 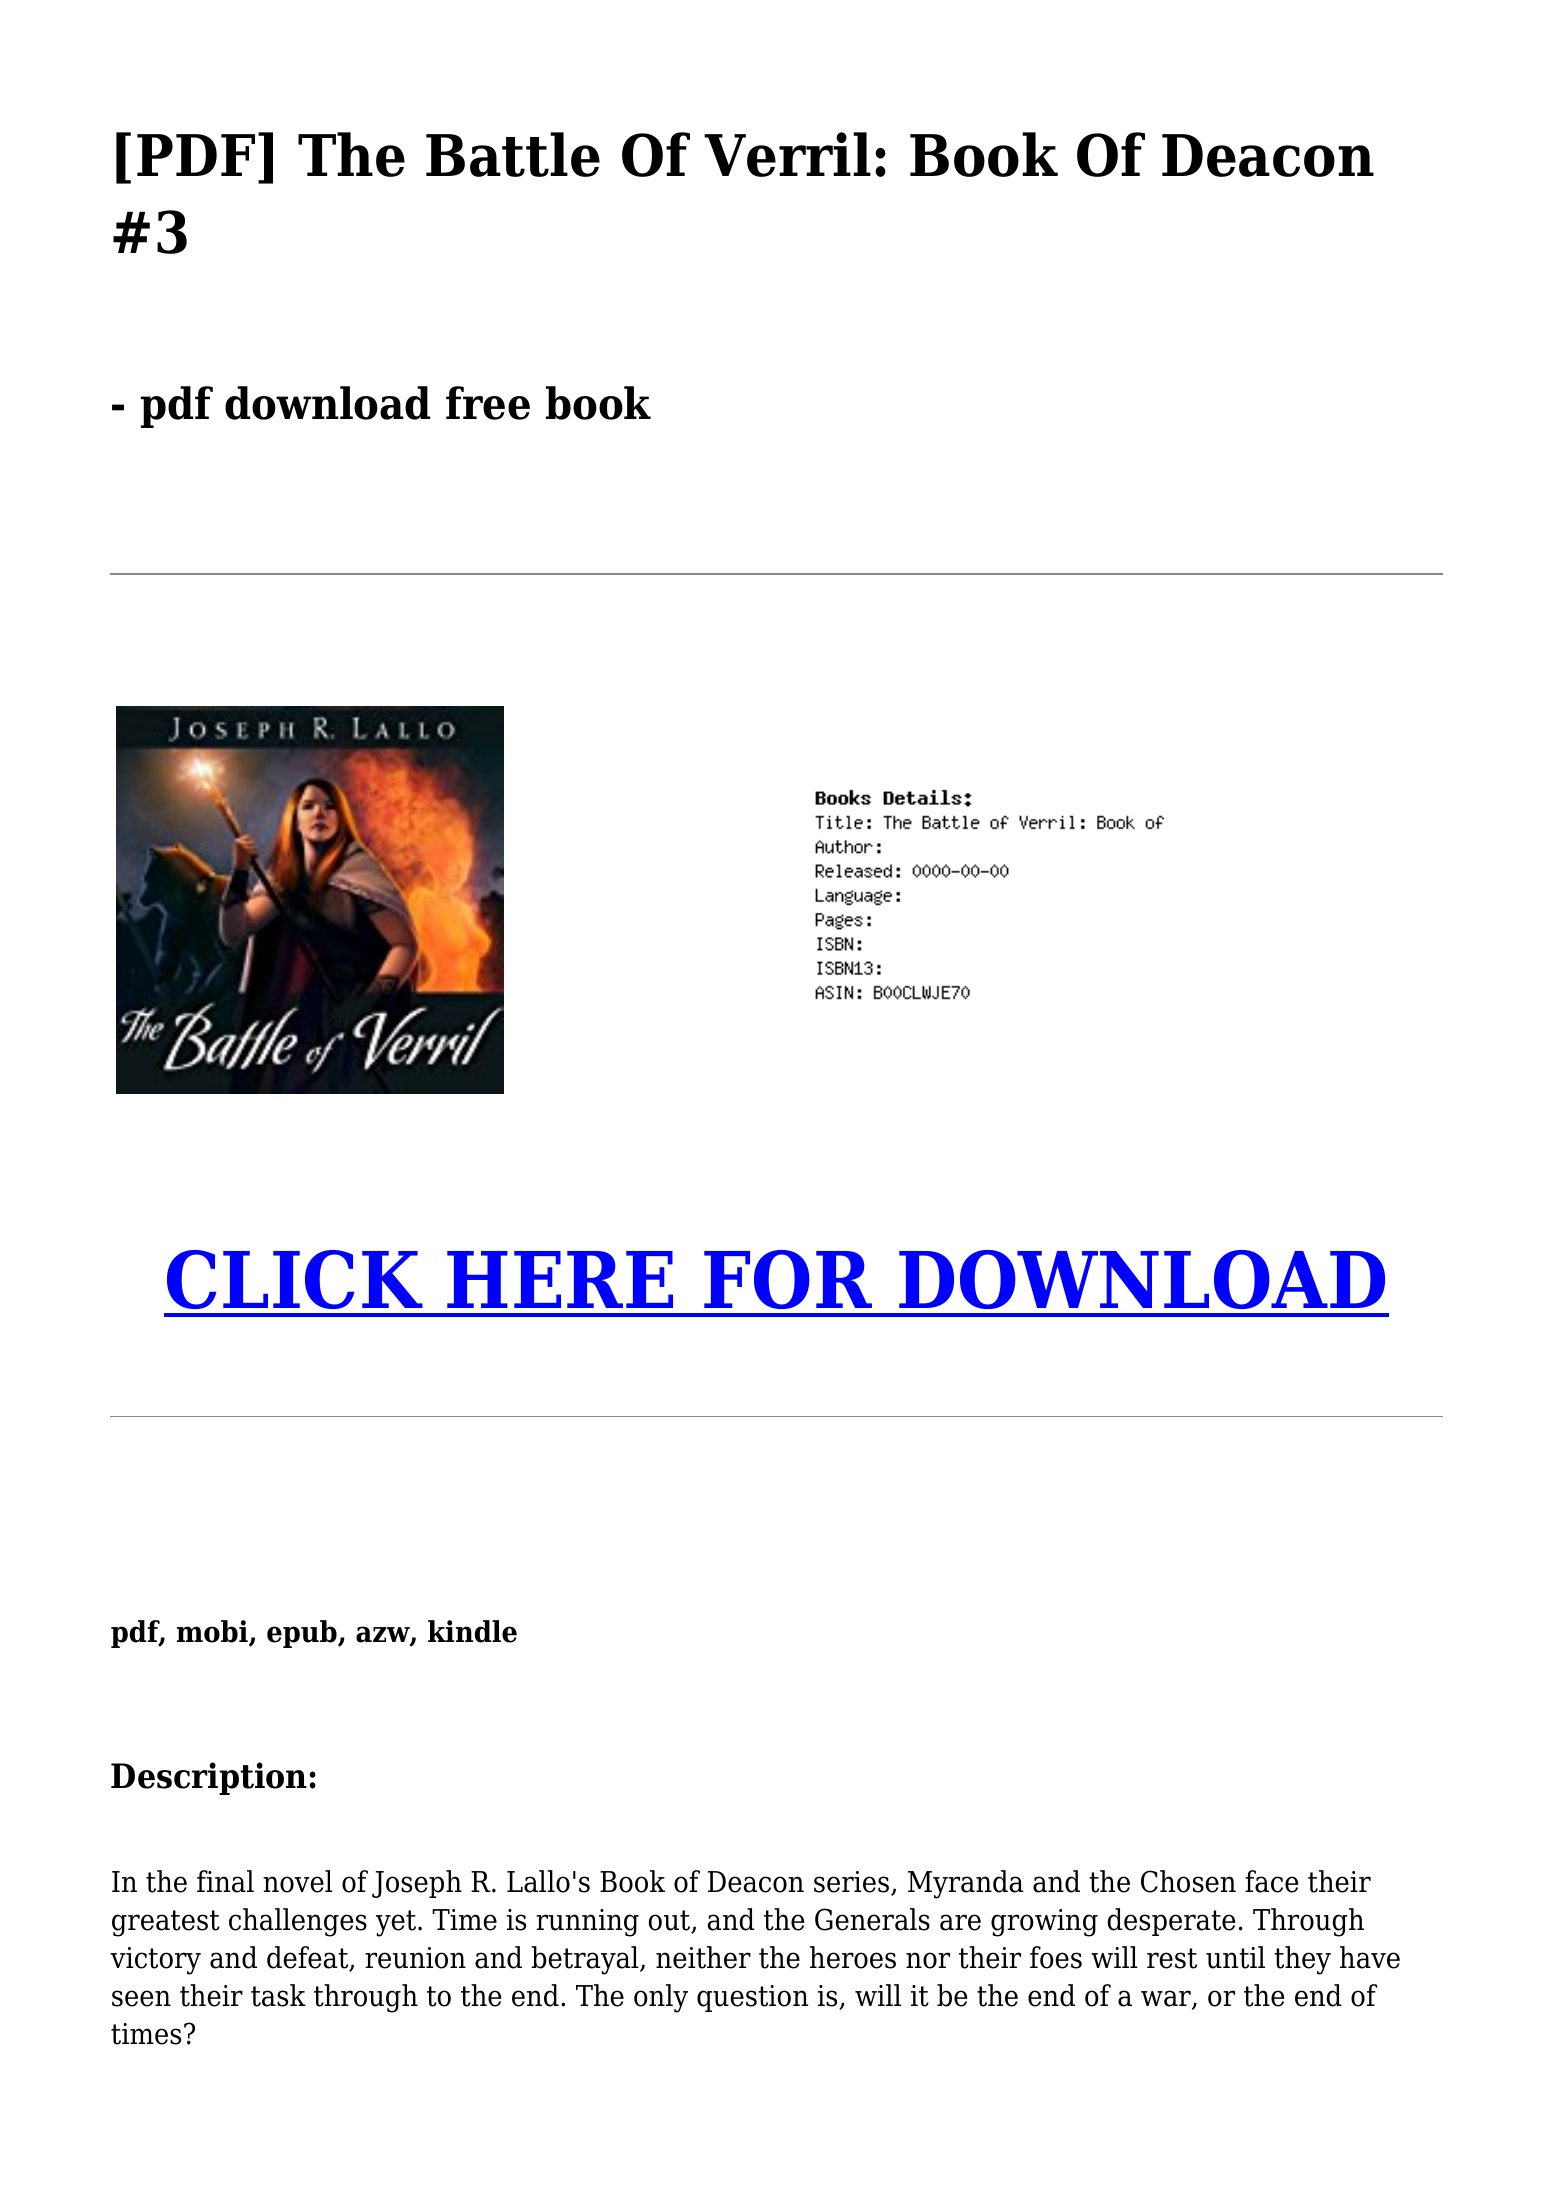 What do you see at coordinates (295, 1279) in the document?
I see `CLICK` at bounding box center [295, 1279].
